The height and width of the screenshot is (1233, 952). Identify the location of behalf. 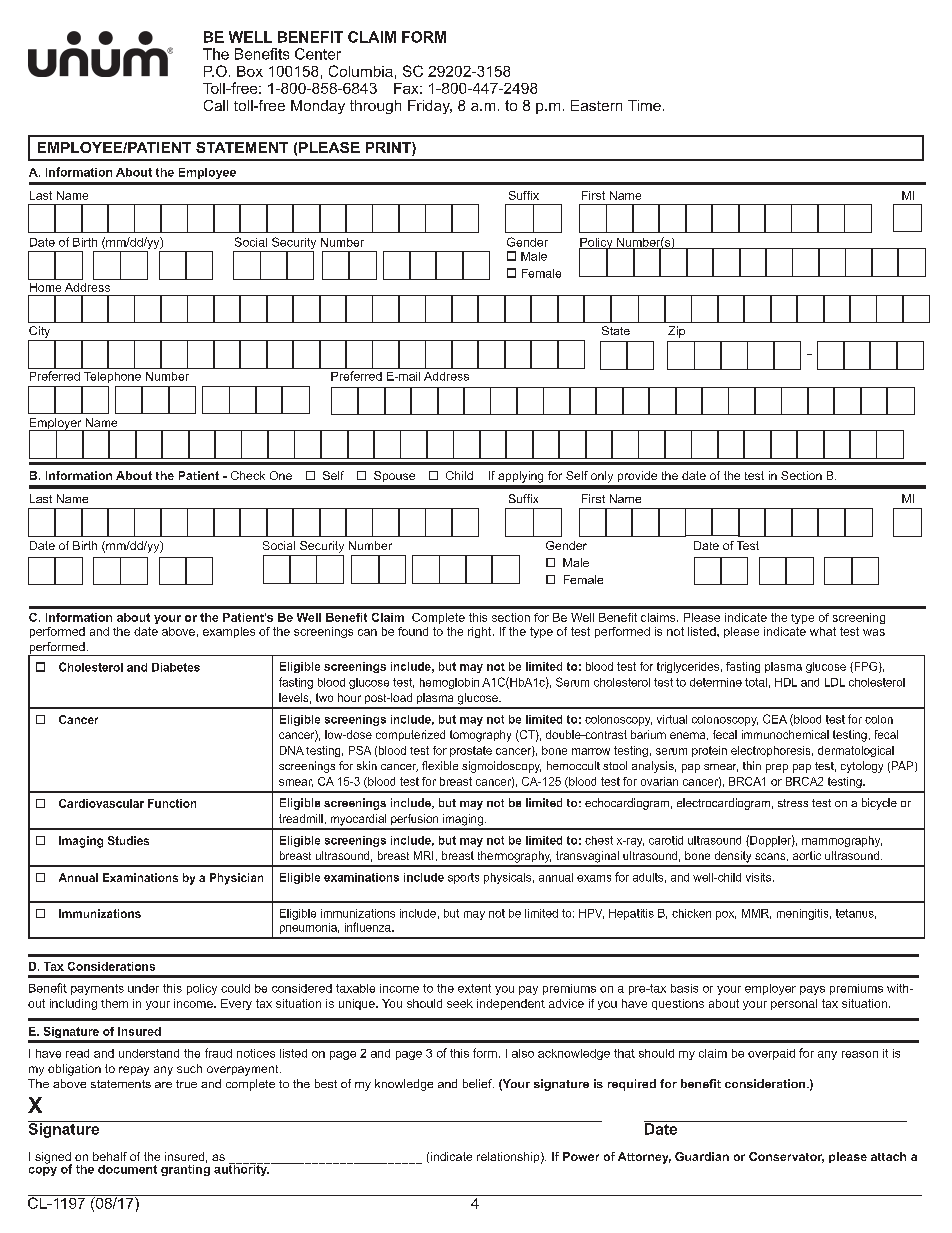
(110, 1156).
